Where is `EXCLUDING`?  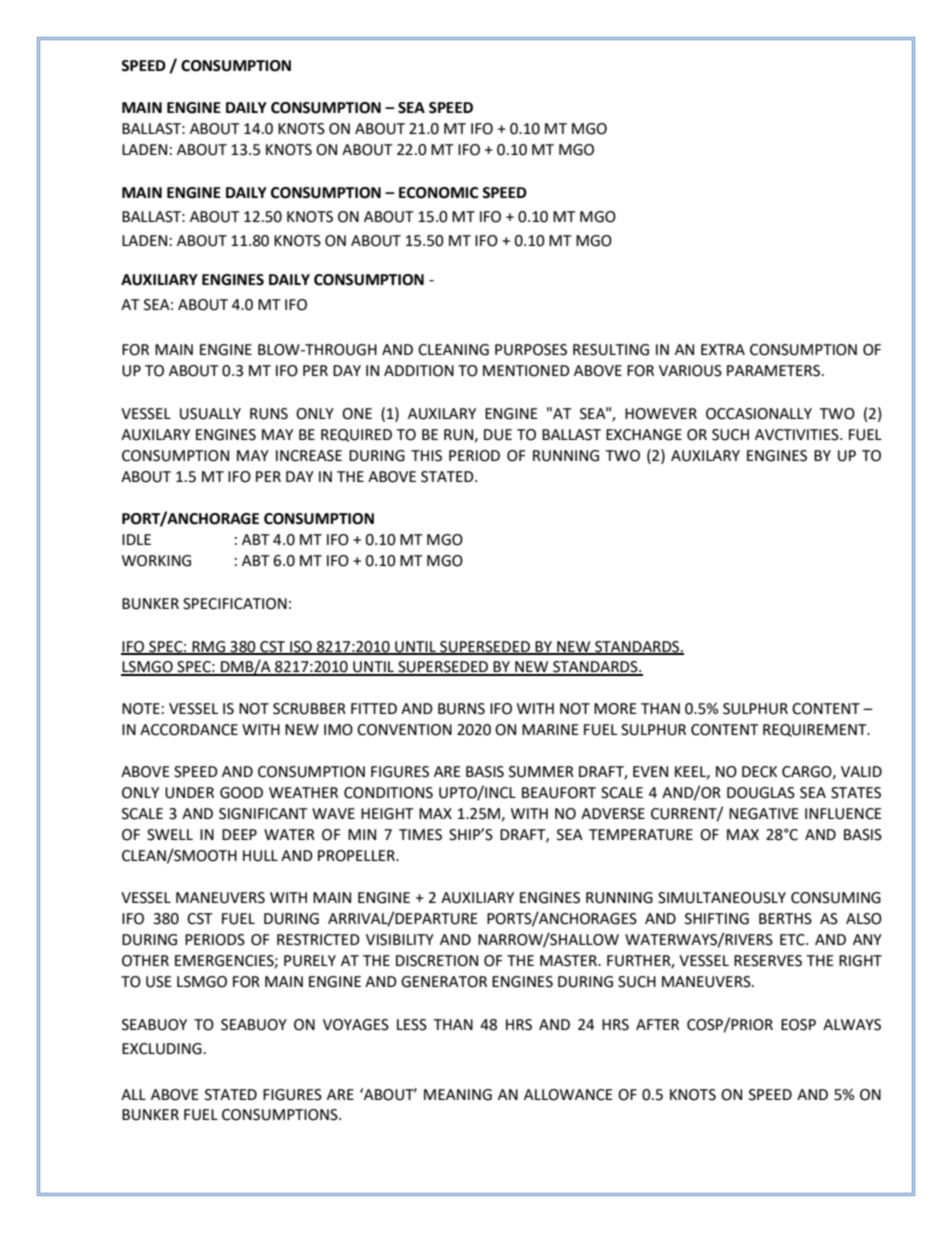
EXCLUDING is located at coordinates (162, 1049).
